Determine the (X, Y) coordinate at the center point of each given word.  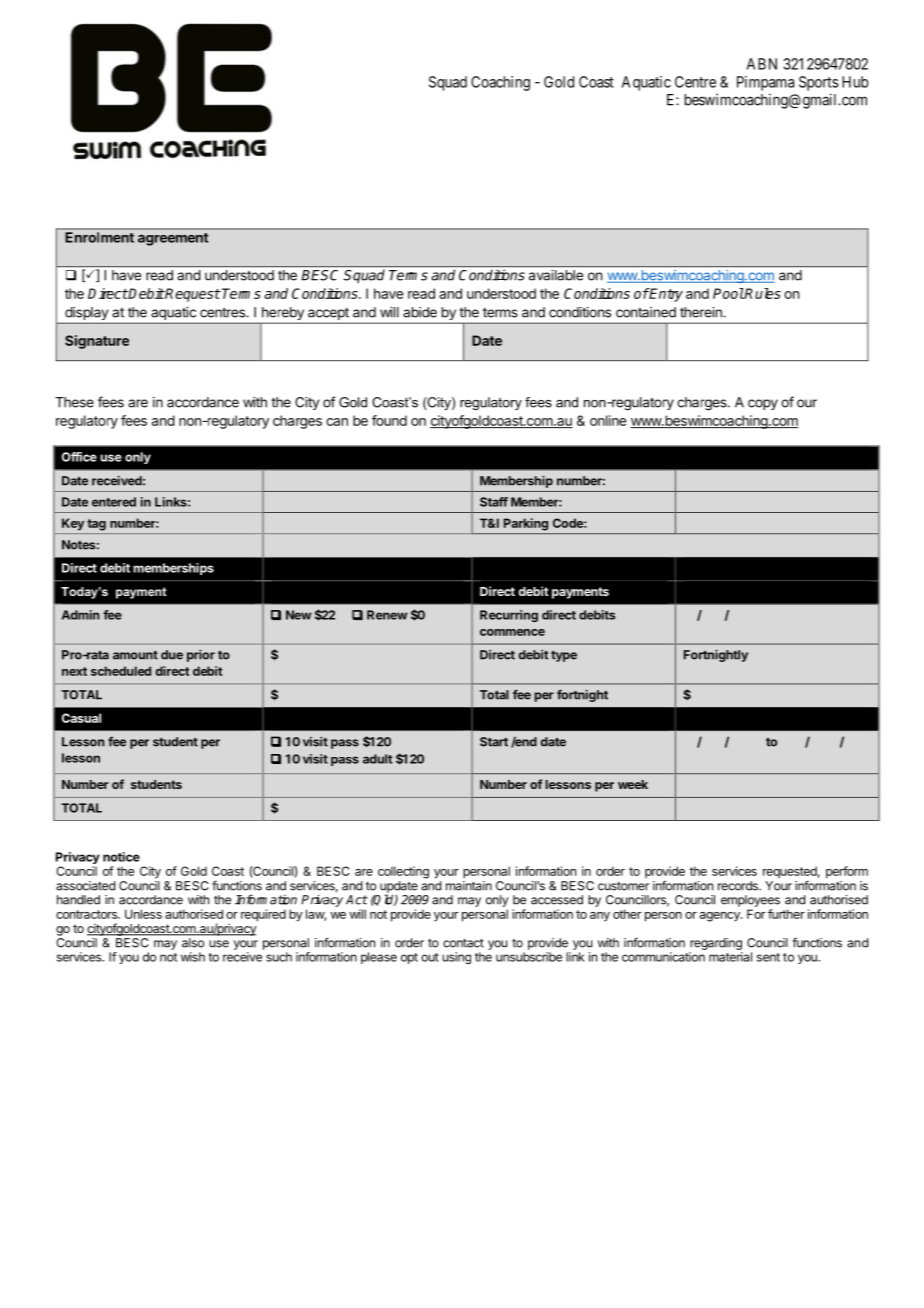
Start (494, 742)
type (564, 656)
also (193, 943)
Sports (819, 83)
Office (79, 457)
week (633, 784)
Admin (81, 615)
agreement (173, 239)
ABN (762, 64)
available (556, 275)
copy (763, 404)
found (389, 420)
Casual (81, 718)
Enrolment (100, 237)
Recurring (509, 616)
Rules (762, 293)
